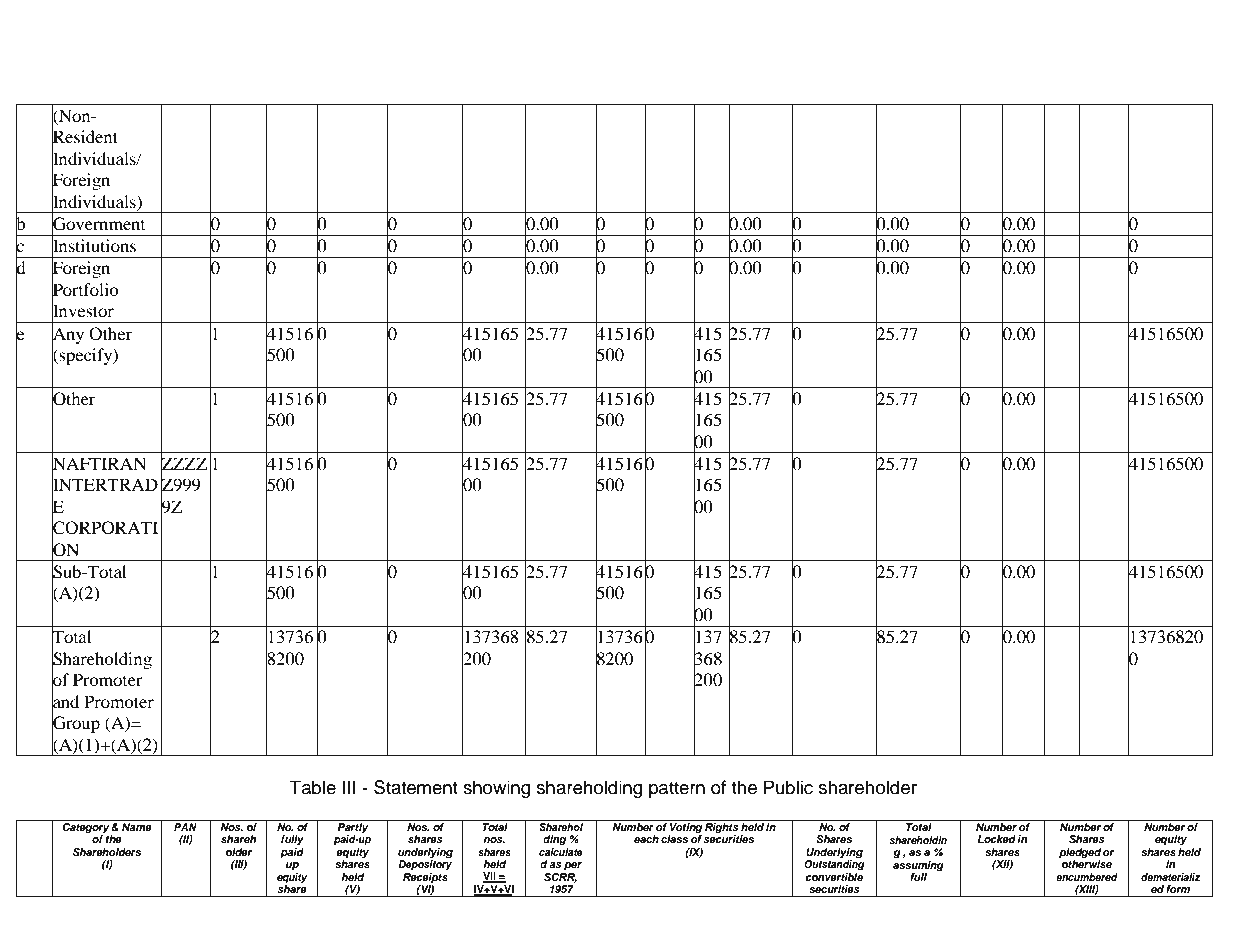 This screenshot has height=952, width=1233. I want to click on Investor, so click(83, 311).
